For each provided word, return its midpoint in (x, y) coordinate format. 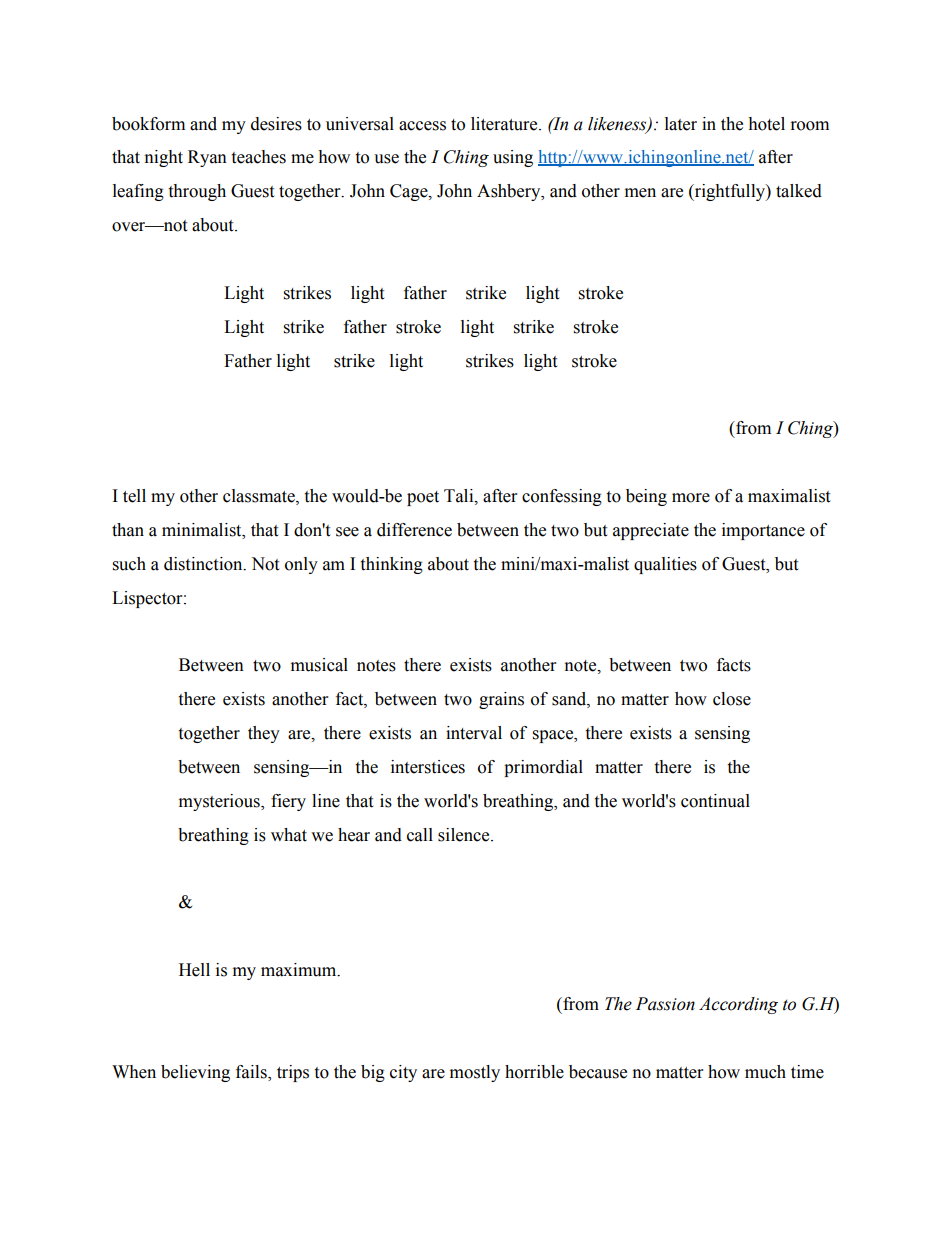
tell (134, 496)
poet (423, 498)
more (691, 498)
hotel (766, 124)
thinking (391, 565)
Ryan (207, 158)
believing (195, 1073)
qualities (665, 565)
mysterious (220, 802)
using (513, 158)
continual (715, 801)
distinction (204, 564)
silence (465, 835)
